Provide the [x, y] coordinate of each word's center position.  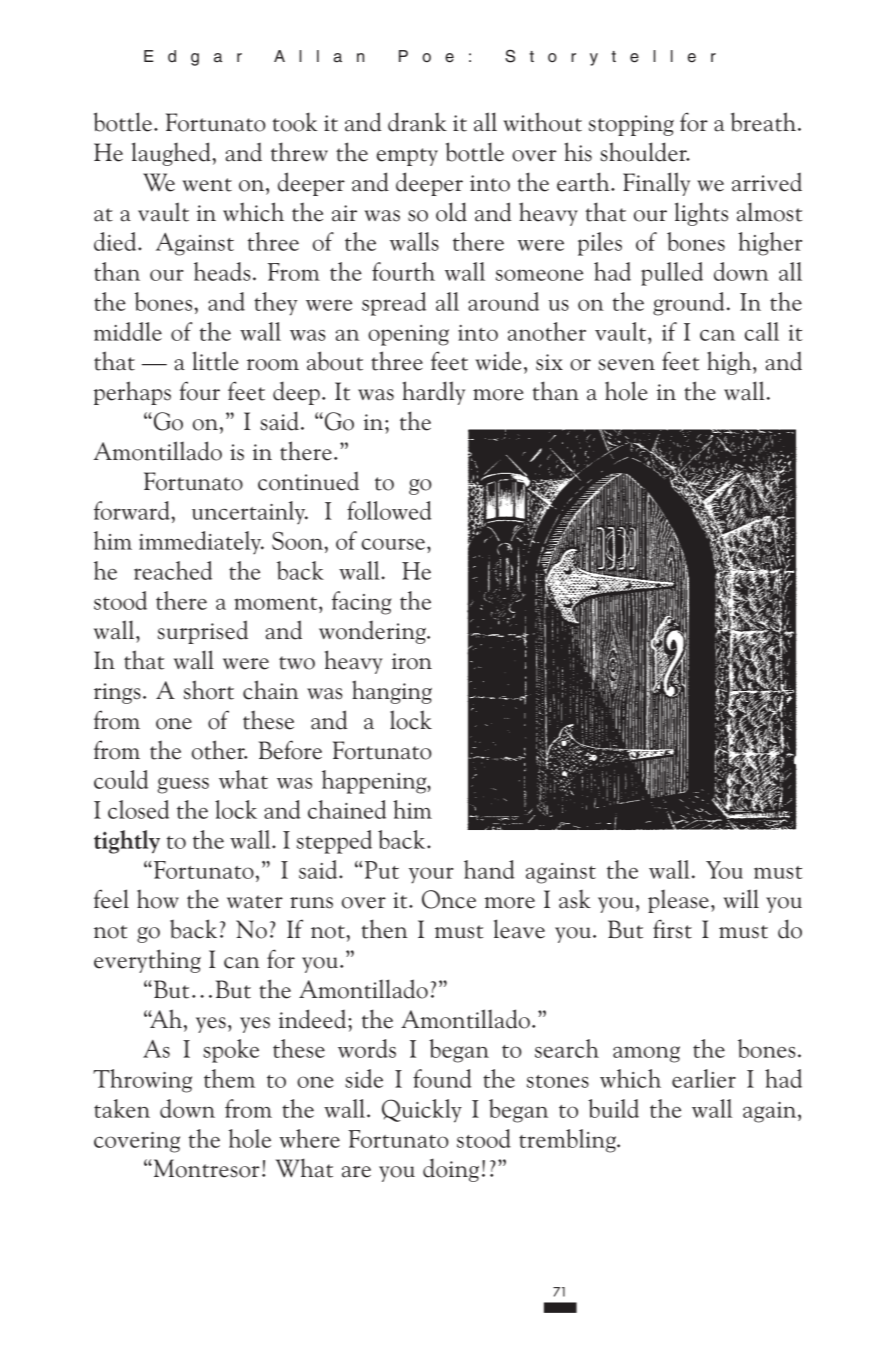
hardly [433, 393]
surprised [203, 632]
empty [407, 157]
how [158, 899]
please [678, 901]
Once [449, 899]
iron [412, 661]
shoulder [644, 152]
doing [451, 1170]
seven [626, 365]
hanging [392, 692]
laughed [172, 154]
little [215, 361]
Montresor [205, 1168]
